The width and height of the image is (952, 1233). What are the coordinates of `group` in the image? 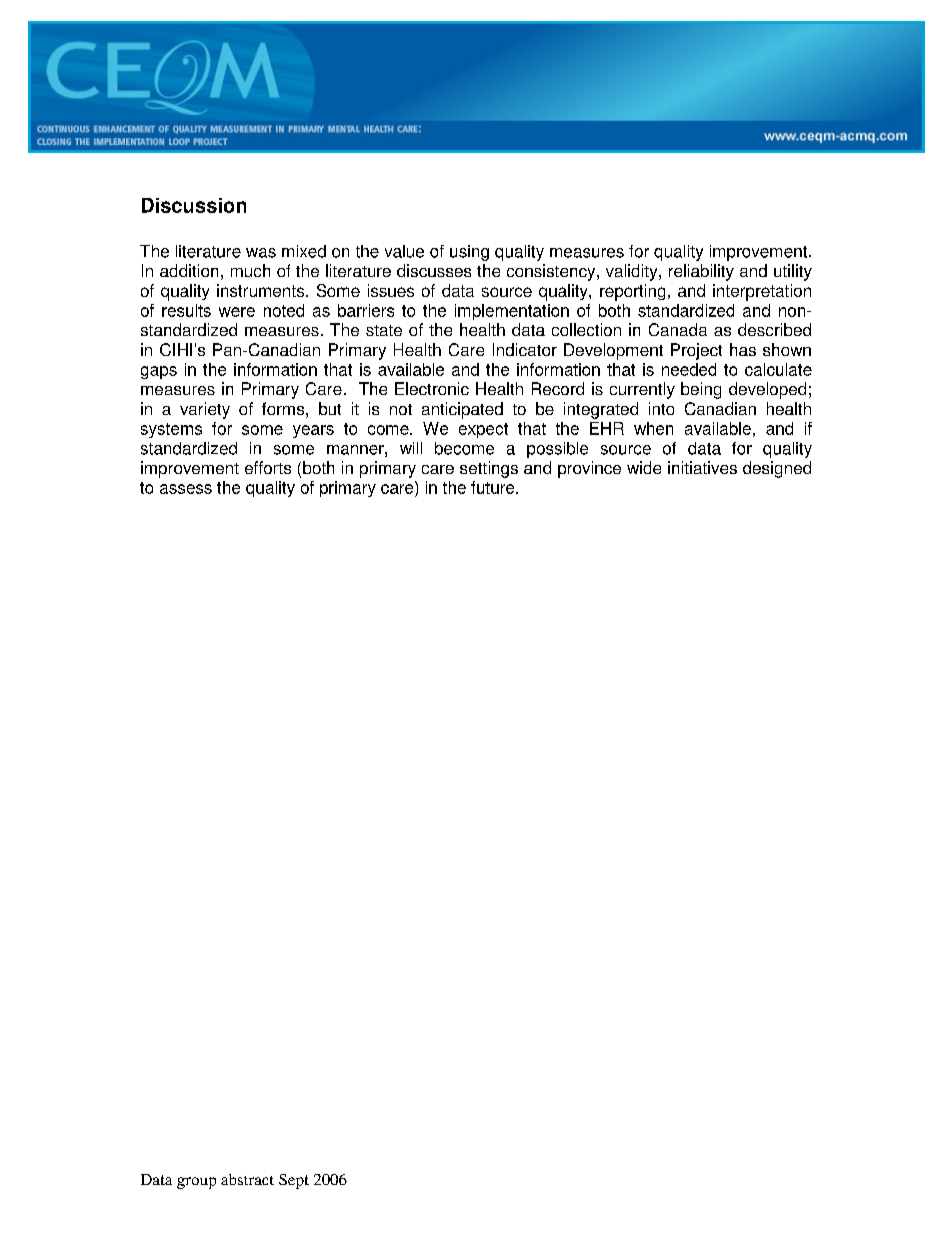 It's located at (196, 1183).
